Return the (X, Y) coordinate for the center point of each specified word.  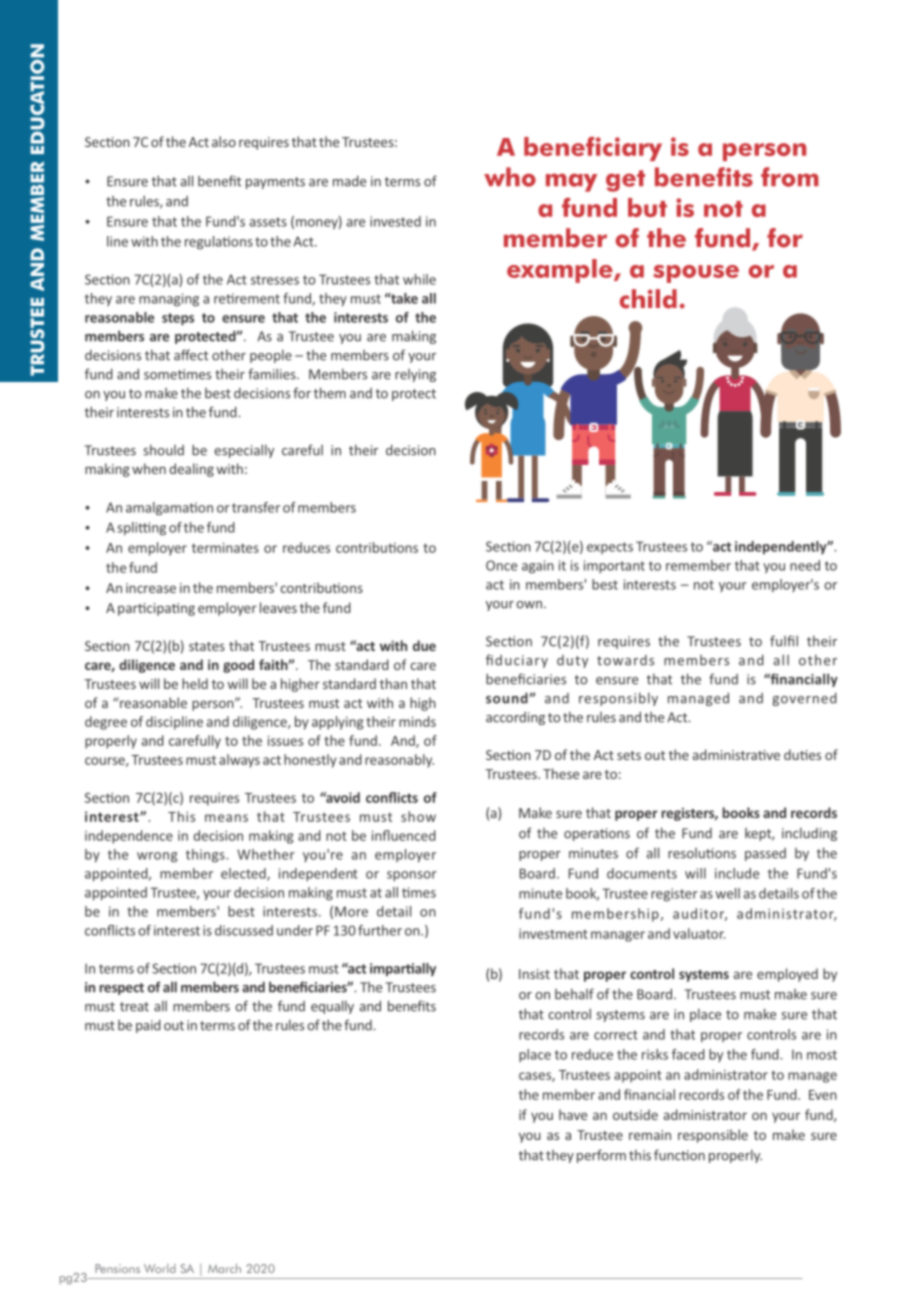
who (510, 177)
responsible (713, 1136)
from (790, 177)
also (224, 141)
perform (601, 1156)
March (224, 1268)
